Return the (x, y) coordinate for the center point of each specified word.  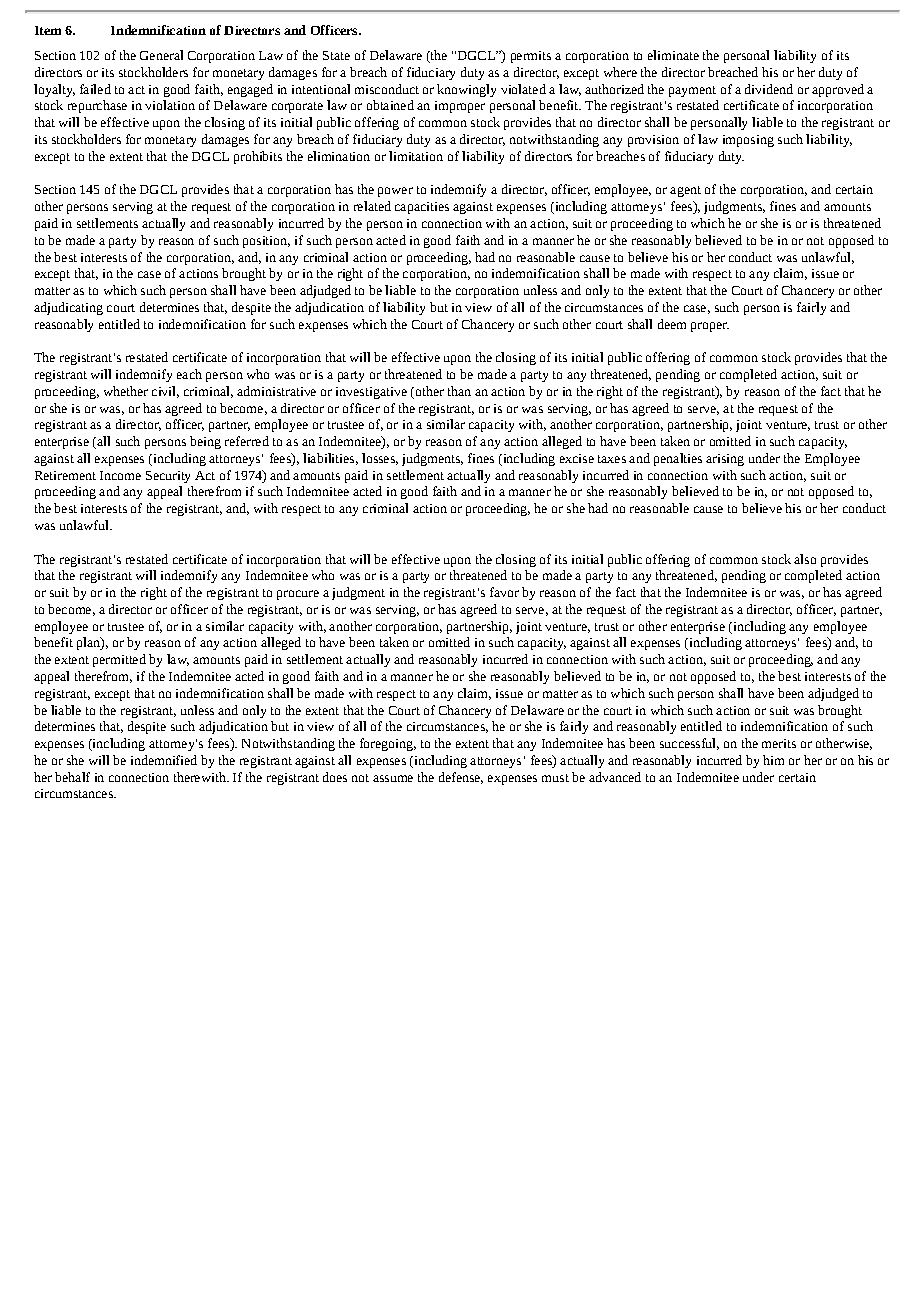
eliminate (673, 55)
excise (577, 458)
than (459, 391)
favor (504, 592)
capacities (422, 208)
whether (126, 391)
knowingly (466, 90)
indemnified (164, 760)
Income (120, 475)
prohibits (258, 157)
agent (685, 191)
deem (672, 324)
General (161, 55)
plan (89, 643)
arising (725, 460)
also (805, 559)
